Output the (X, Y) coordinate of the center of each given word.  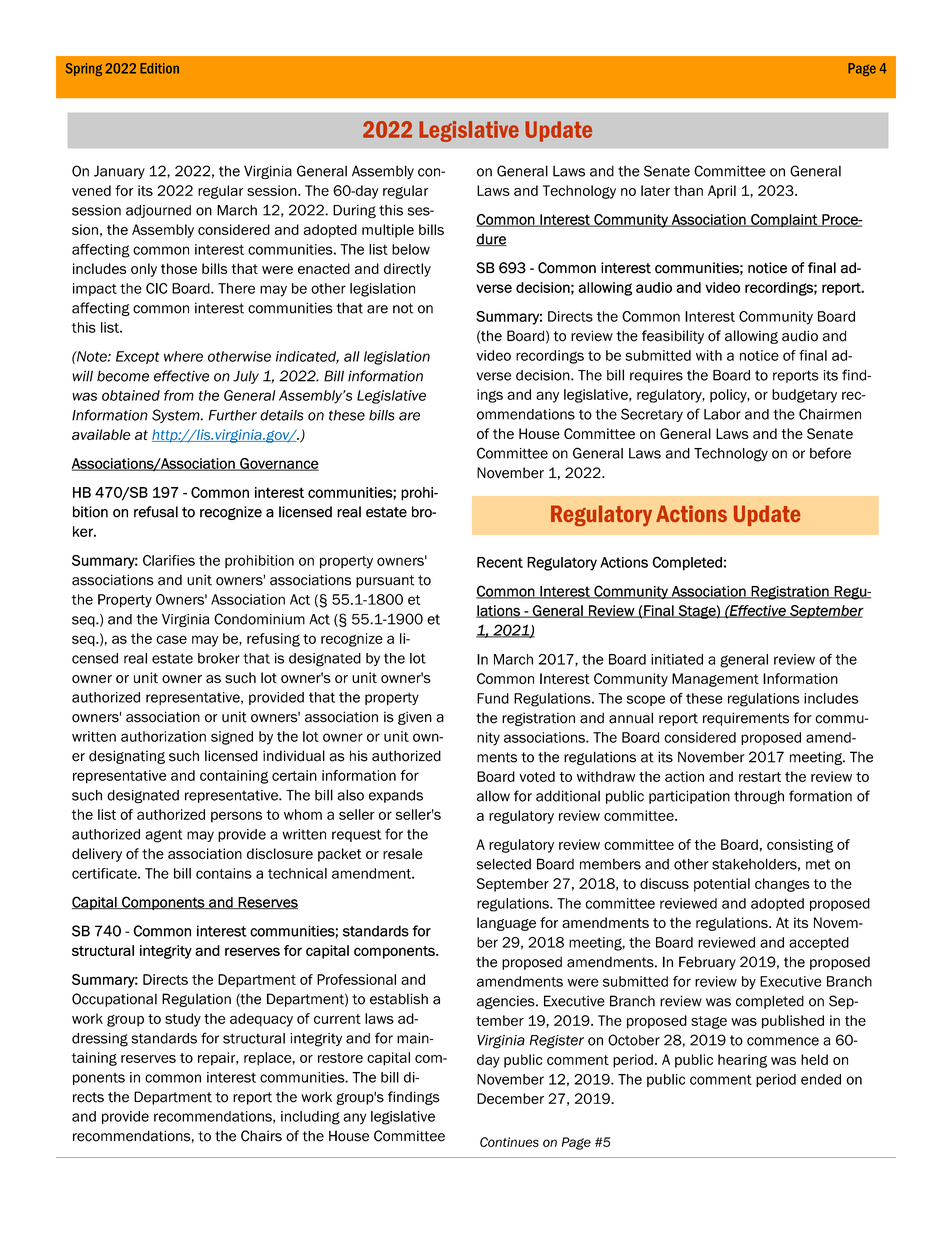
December (510, 1098)
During (354, 211)
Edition (159, 68)
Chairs (261, 1136)
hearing (742, 1061)
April (722, 192)
